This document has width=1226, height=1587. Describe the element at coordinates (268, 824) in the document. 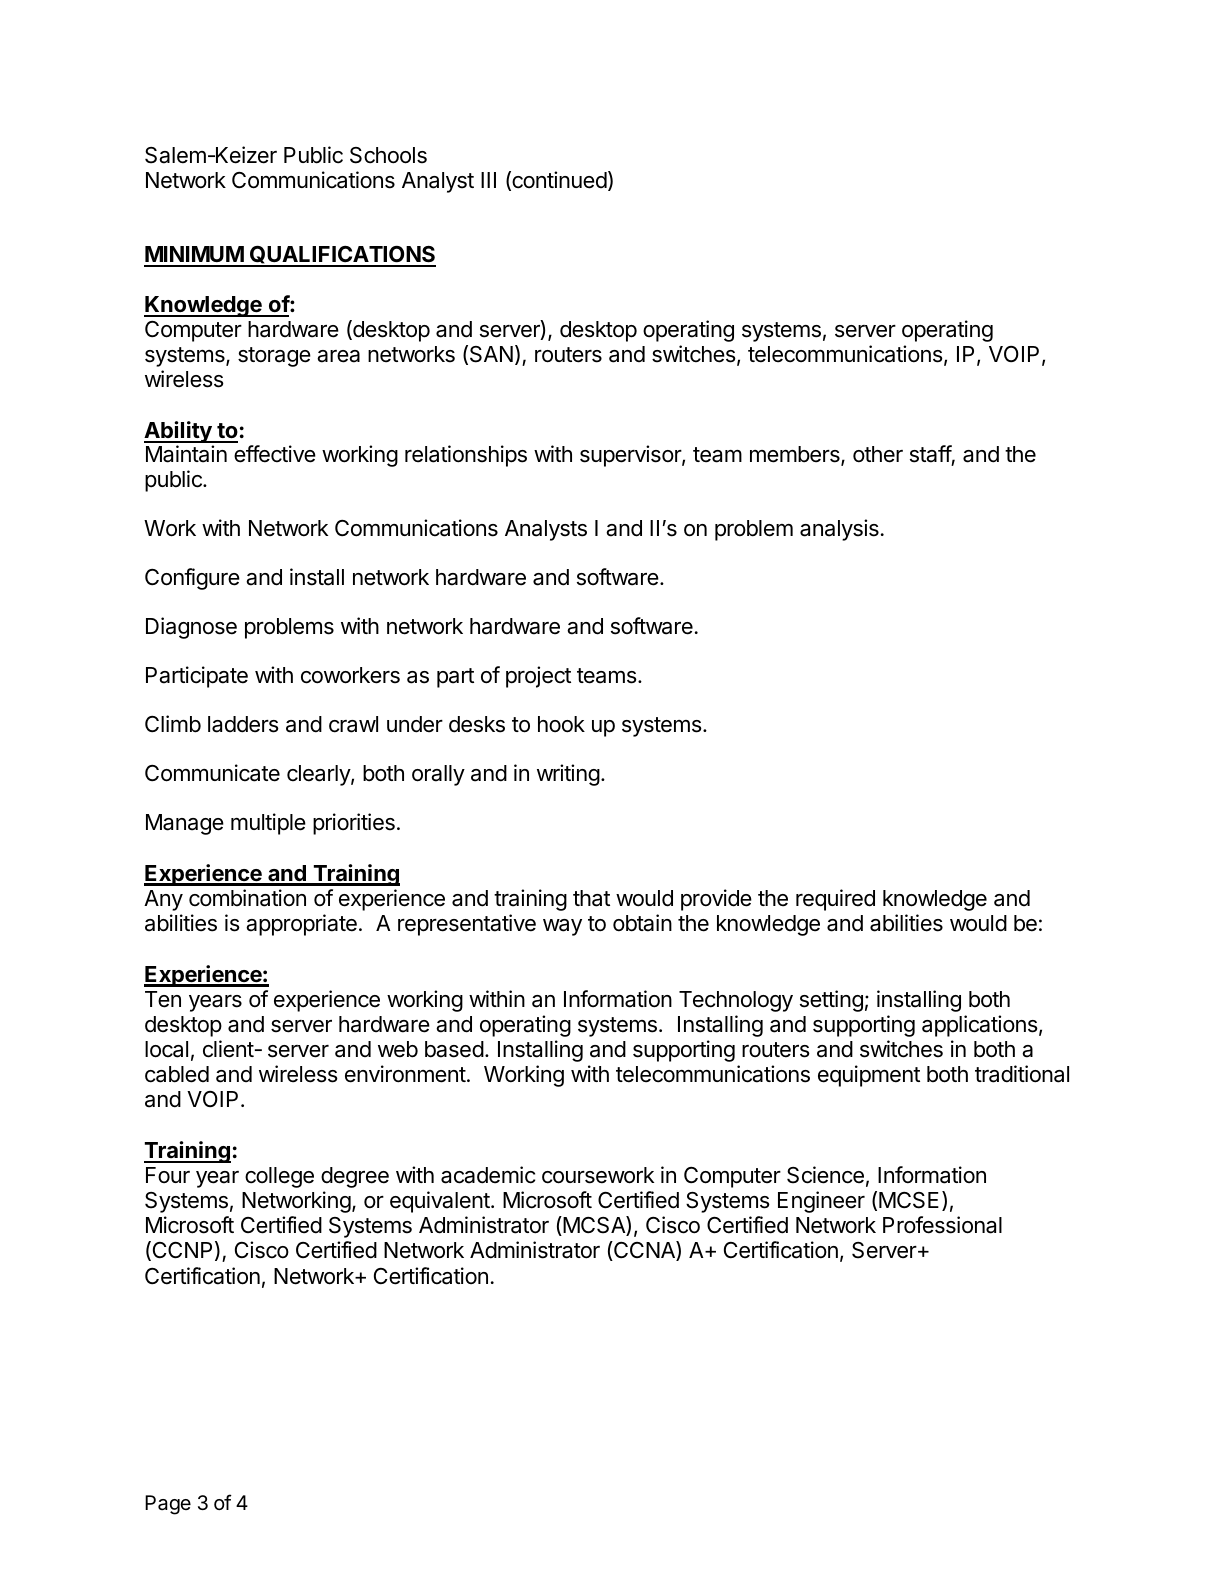

I see `multiple` at that location.
